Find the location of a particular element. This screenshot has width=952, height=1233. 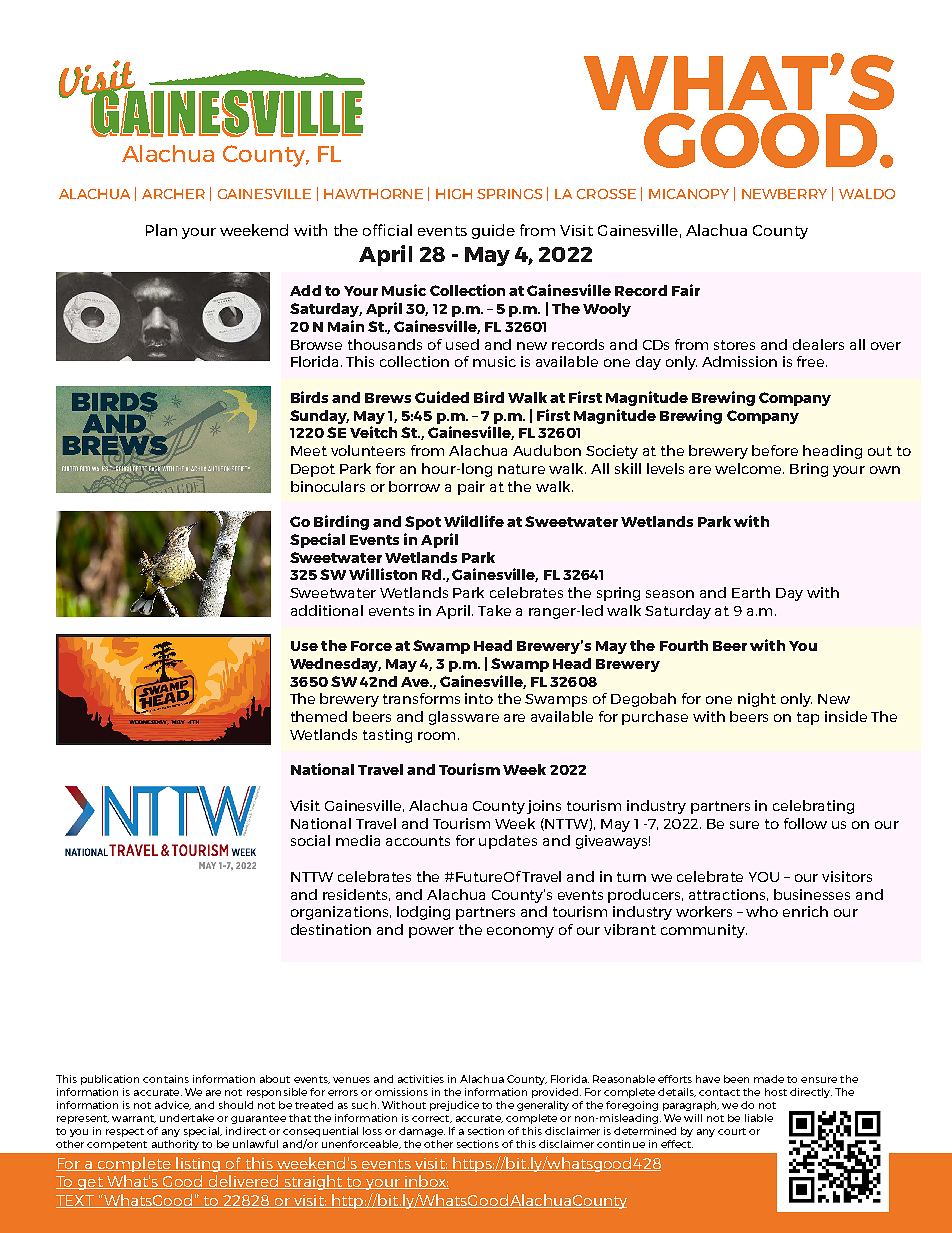

HIGH is located at coordinates (454, 194).
